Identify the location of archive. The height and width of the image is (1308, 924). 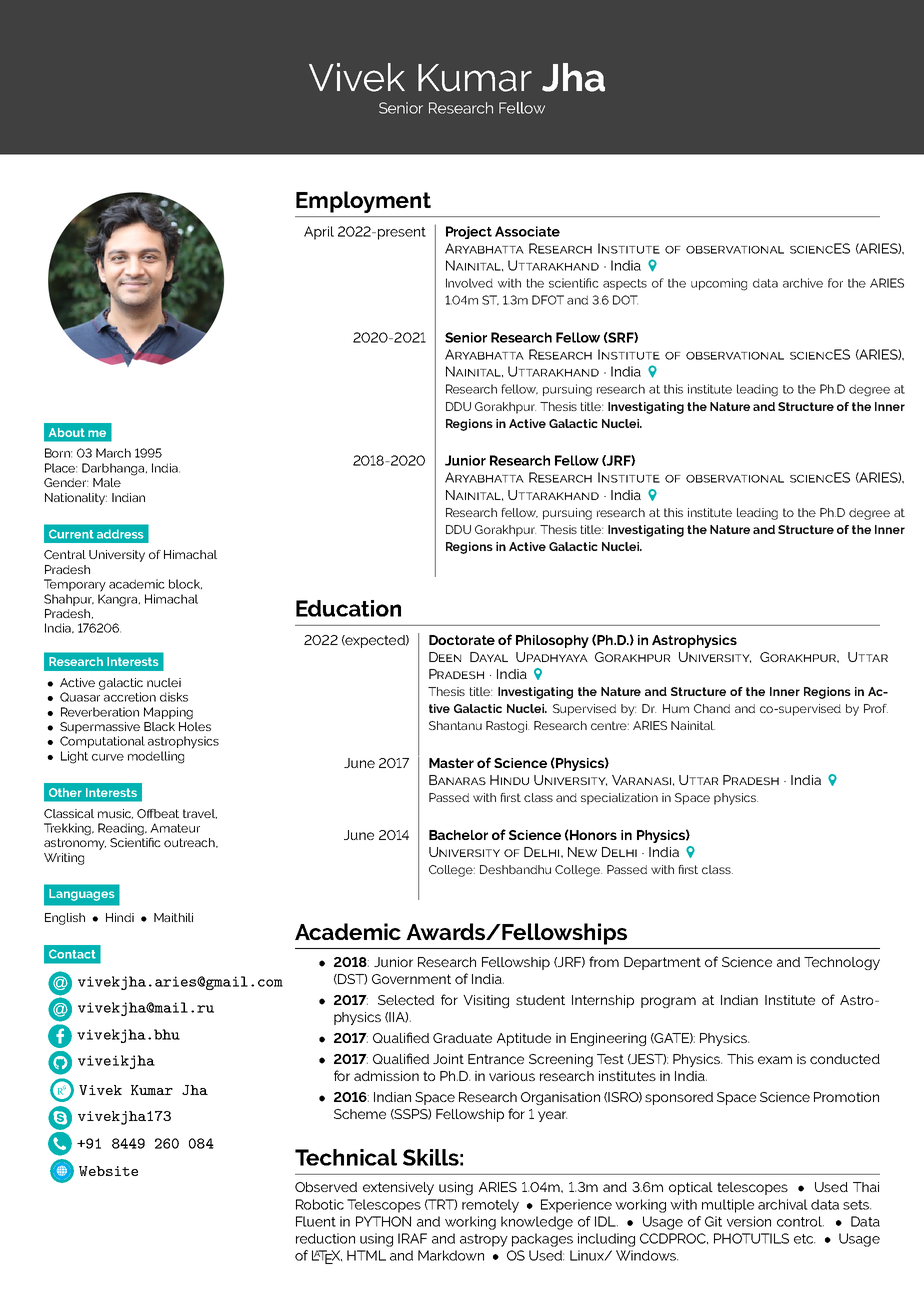
(803, 283).
